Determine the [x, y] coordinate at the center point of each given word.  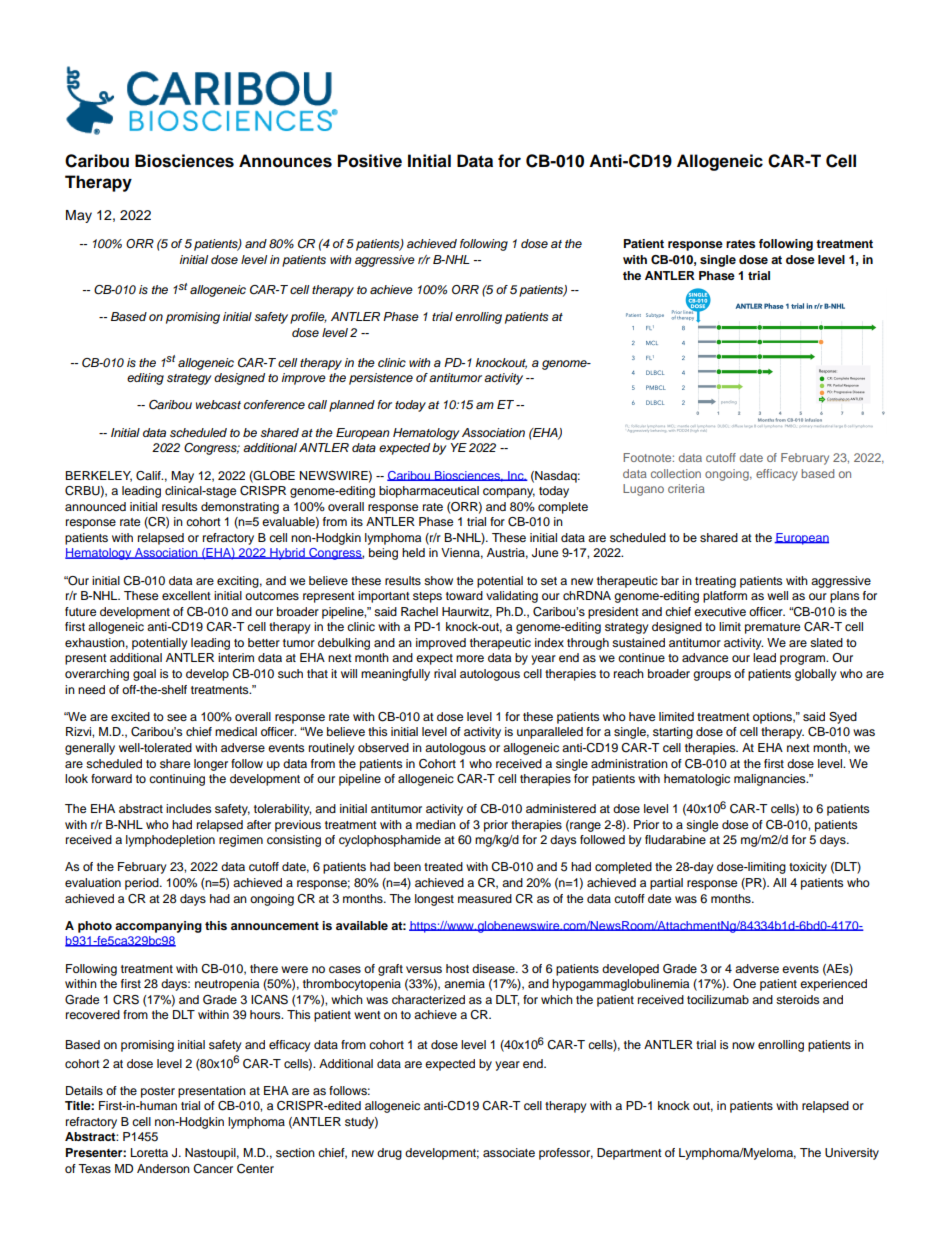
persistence [381, 379]
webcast [218, 405]
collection [676, 473]
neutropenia [227, 985]
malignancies [771, 780]
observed [383, 747]
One [744, 984]
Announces [285, 161]
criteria [686, 488]
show [438, 580]
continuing [177, 780]
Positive [370, 161]
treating [715, 582]
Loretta [149, 1152]
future [80, 611]
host [457, 968]
